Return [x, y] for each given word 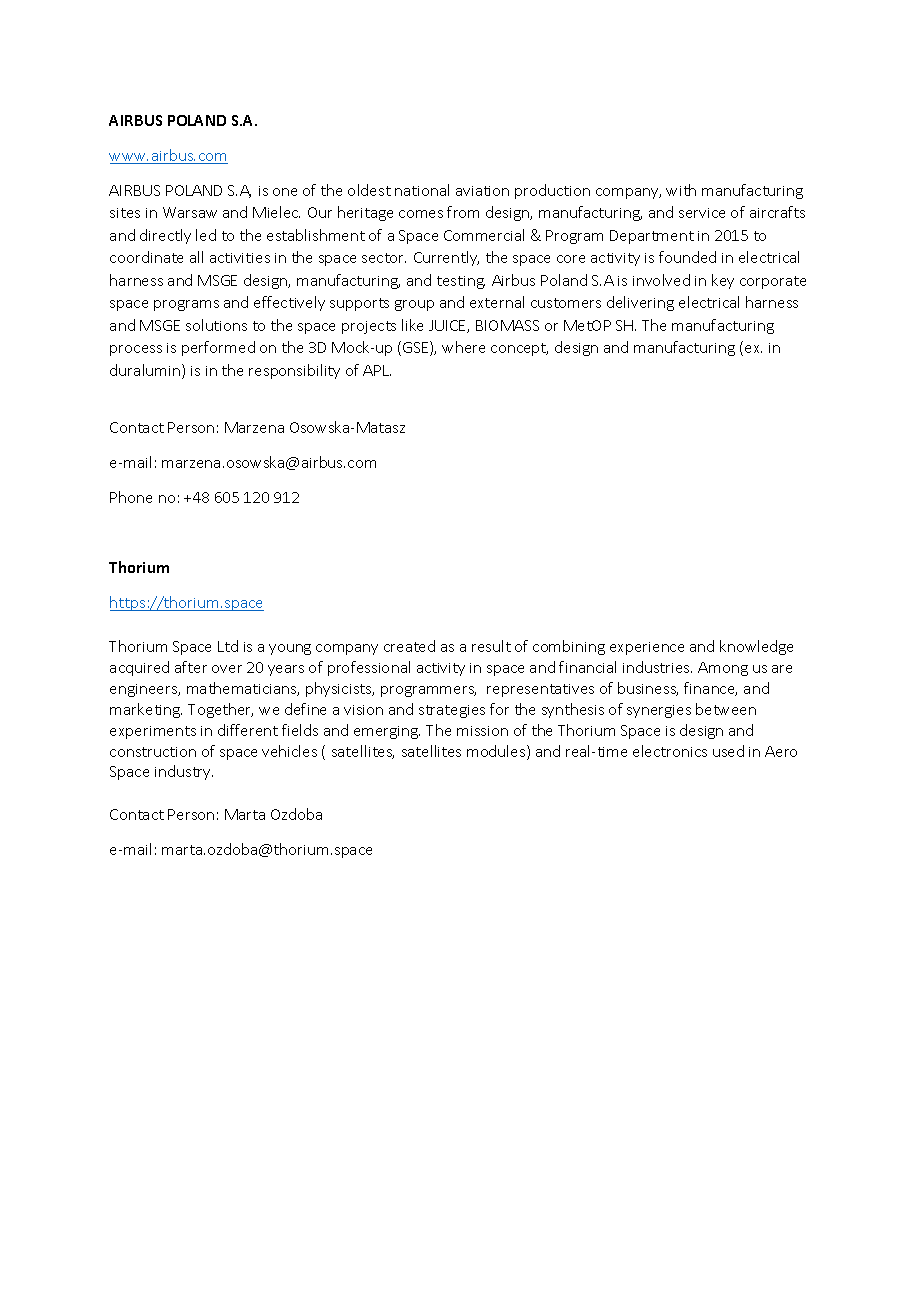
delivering [640, 303]
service [702, 213]
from [463, 212]
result [491, 646]
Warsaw [190, 212]
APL [377, 370]
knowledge [756, 647]
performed [218, 348]
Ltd [228, 646]
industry [184, 772]
